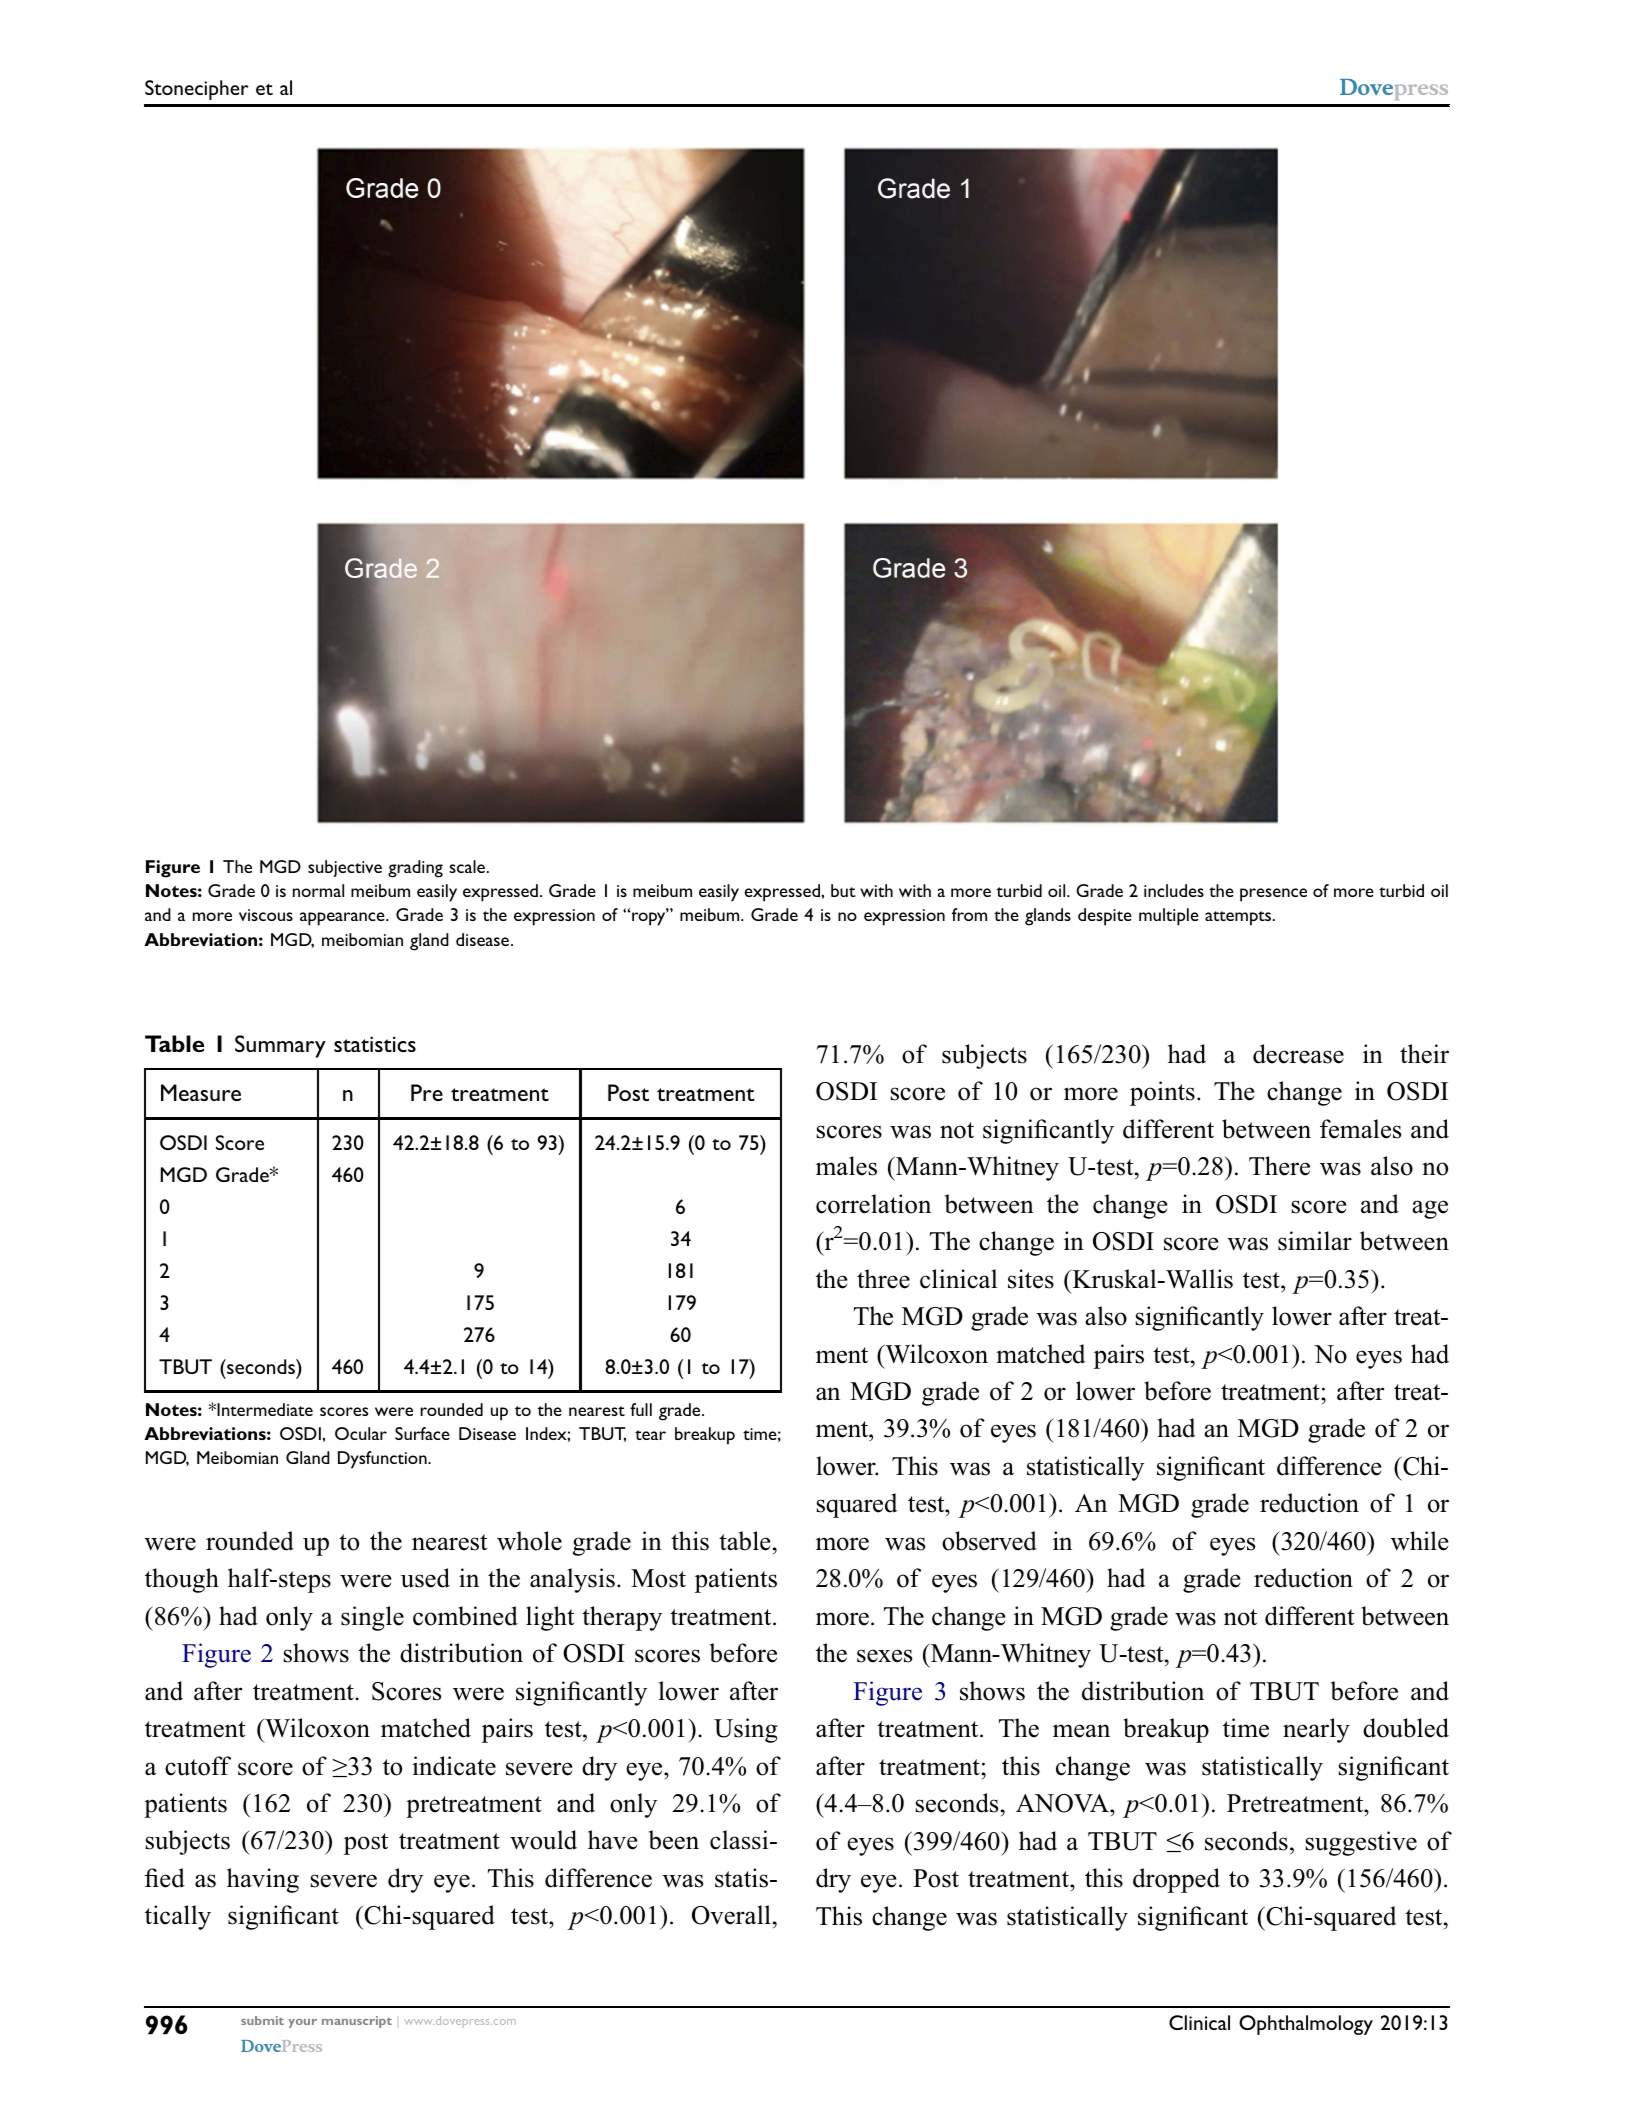 The height and width of the page is (2120, 1638). Describe the element at coordinates (318, 890) in the page. I see `normal` at that location.
